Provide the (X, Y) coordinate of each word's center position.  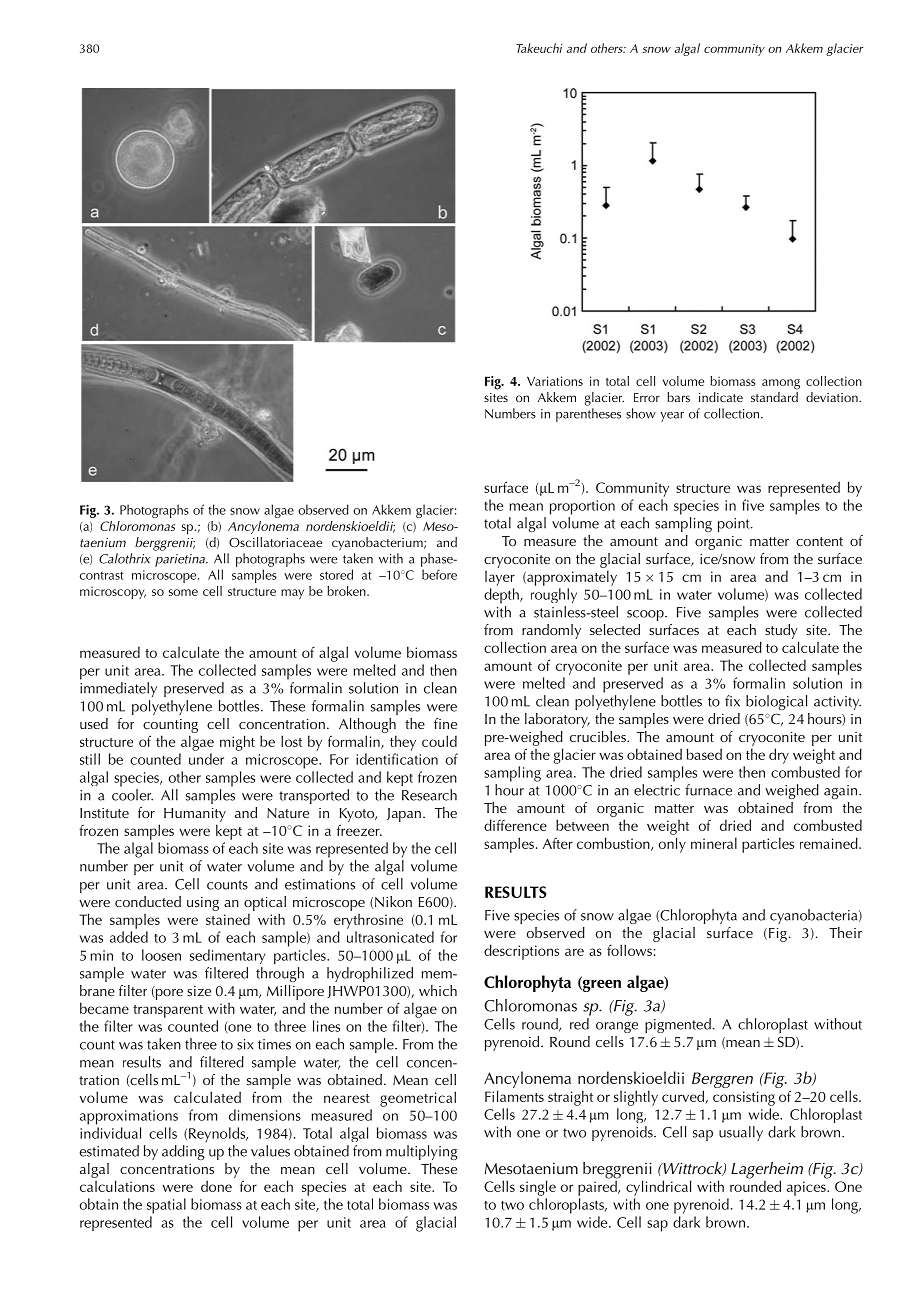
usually (741, 1133)
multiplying (422, 1152)
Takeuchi (539, 48)
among (781, 384)
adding (183, 1152)
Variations (555, 381)
